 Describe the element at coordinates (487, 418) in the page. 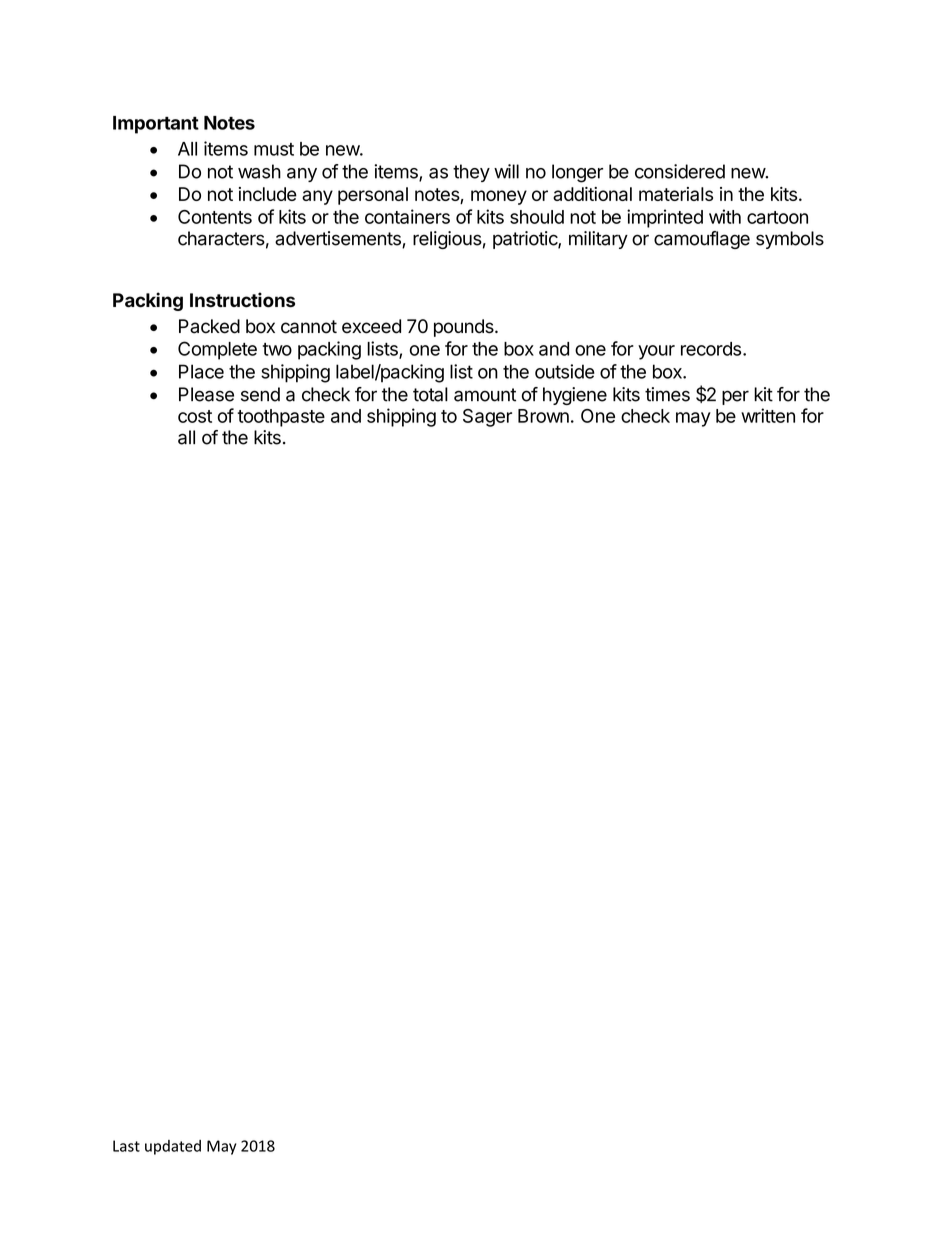

I see `Sager` at that location.
